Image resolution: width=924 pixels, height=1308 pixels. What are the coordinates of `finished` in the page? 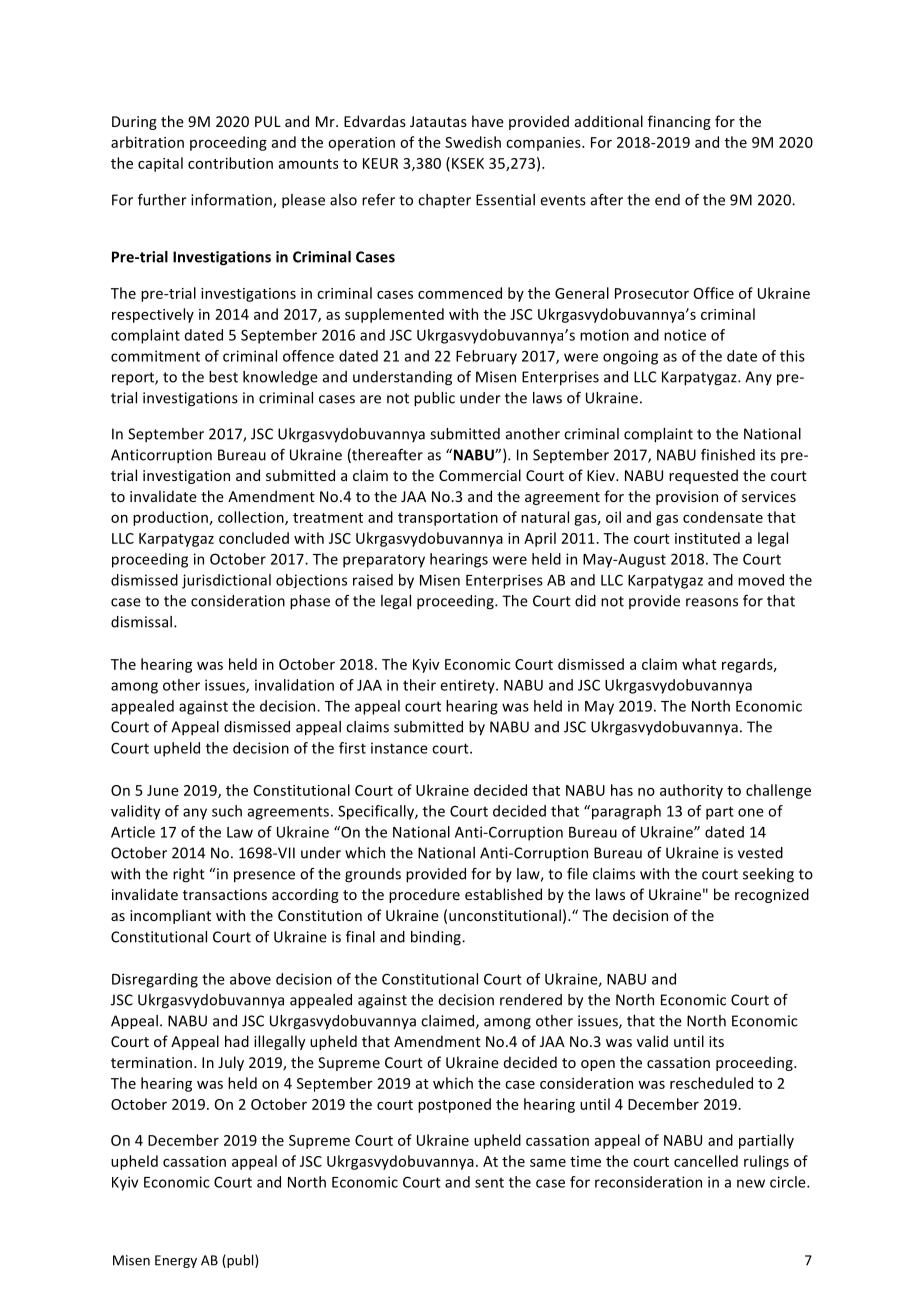 It's located at (728, 455).
